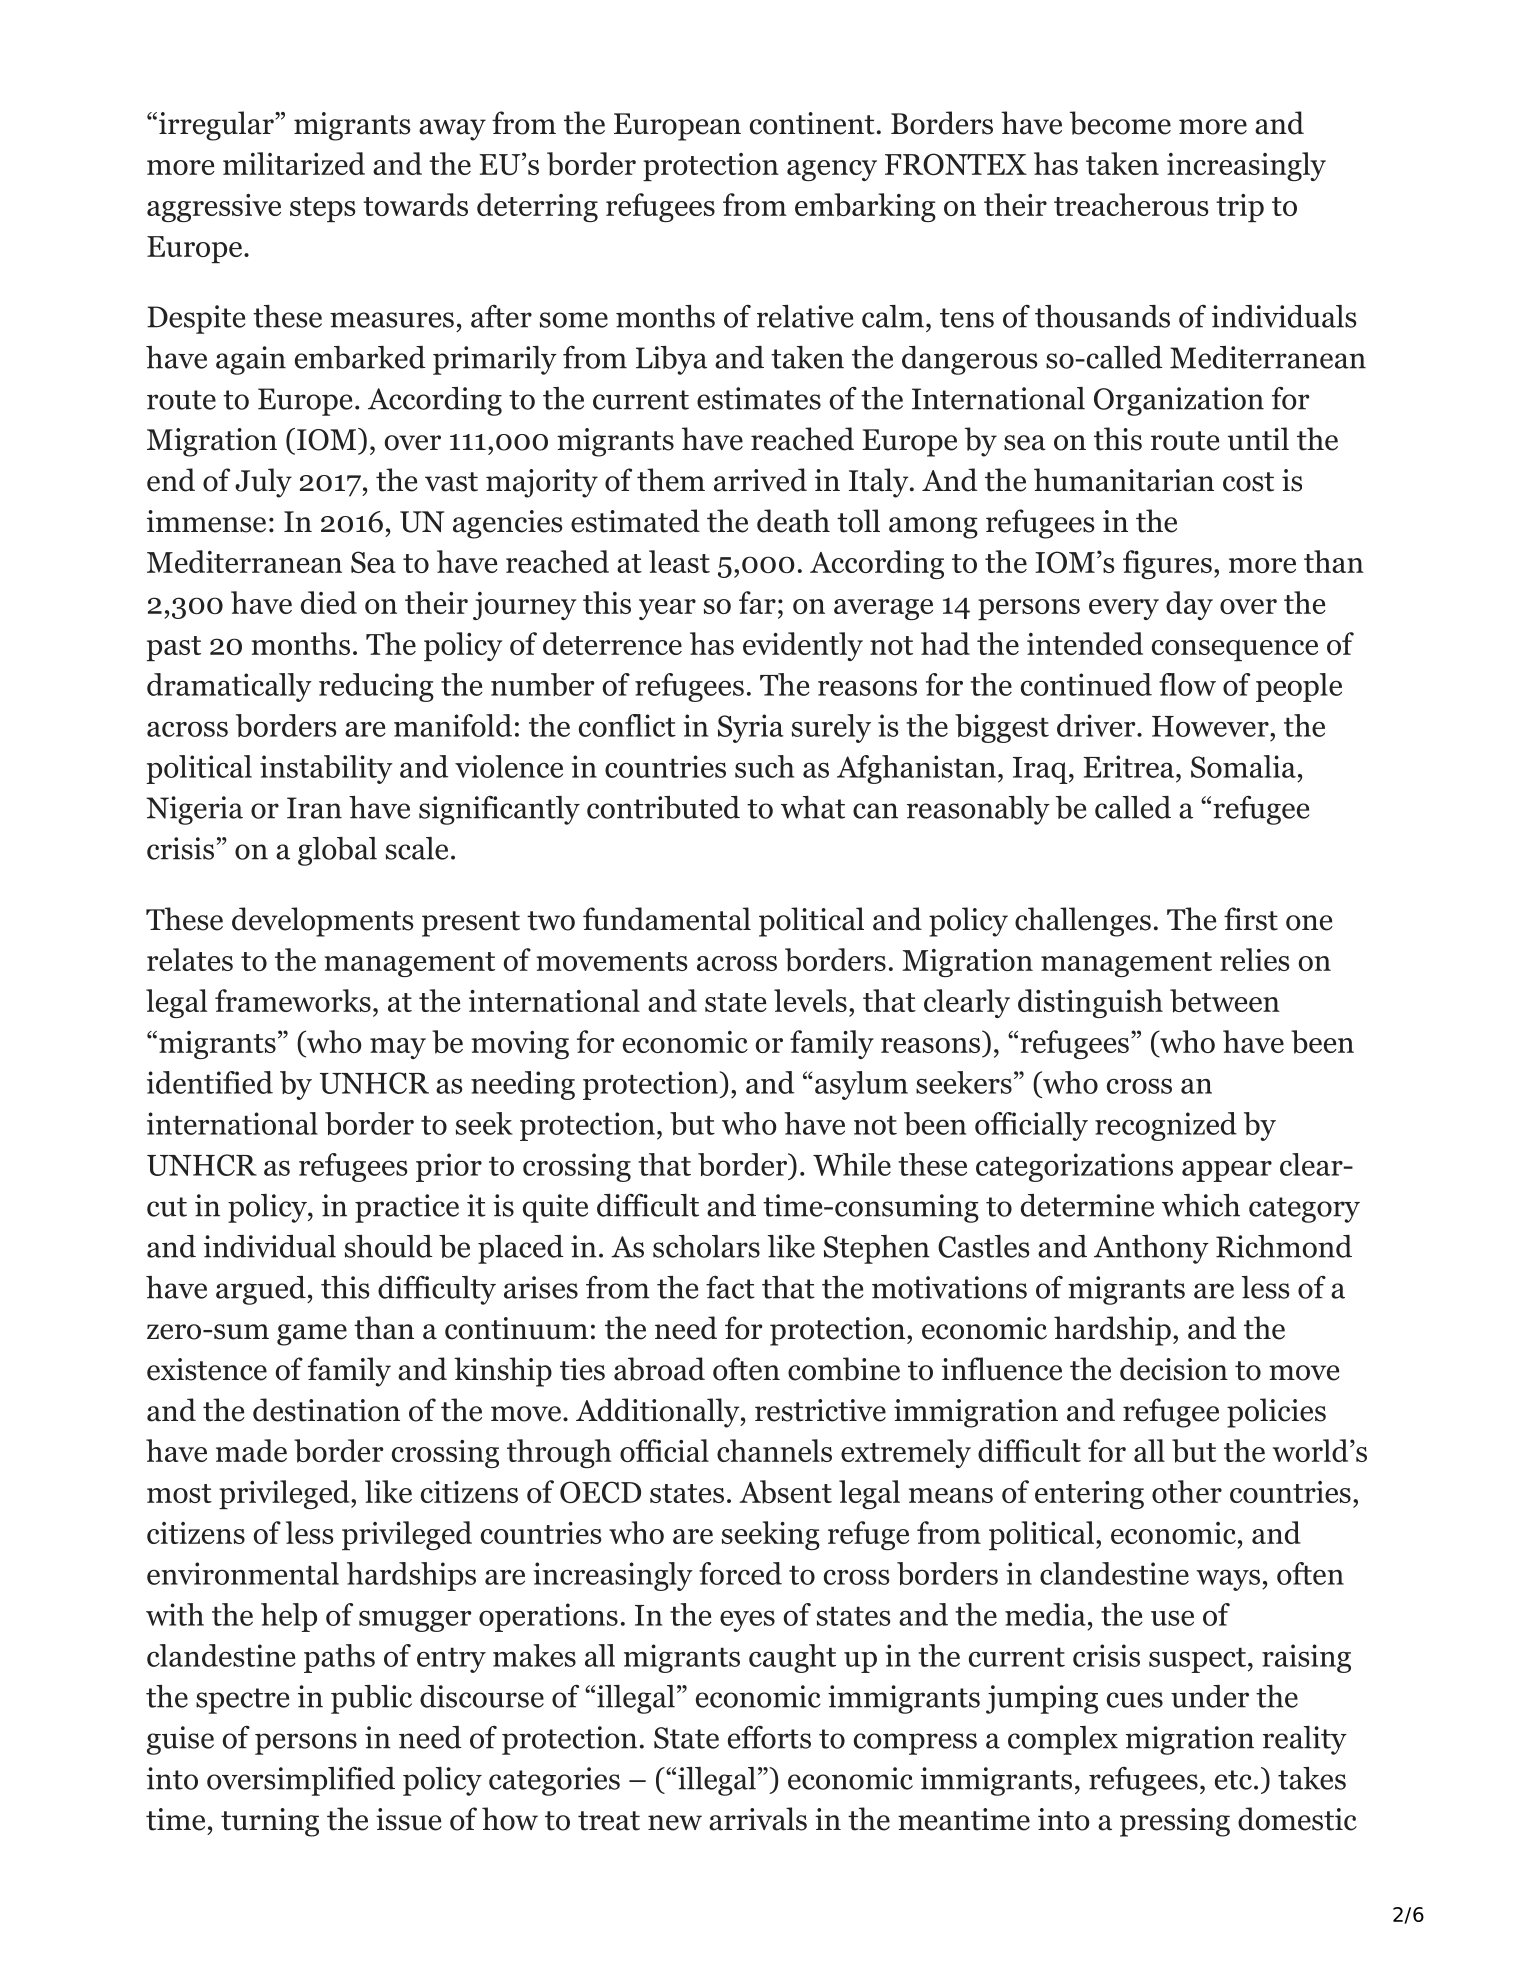  What do you see at coordinates (659, 1369) in the screenshot?
I see `abroad` at bounding box center [659, 1369].
